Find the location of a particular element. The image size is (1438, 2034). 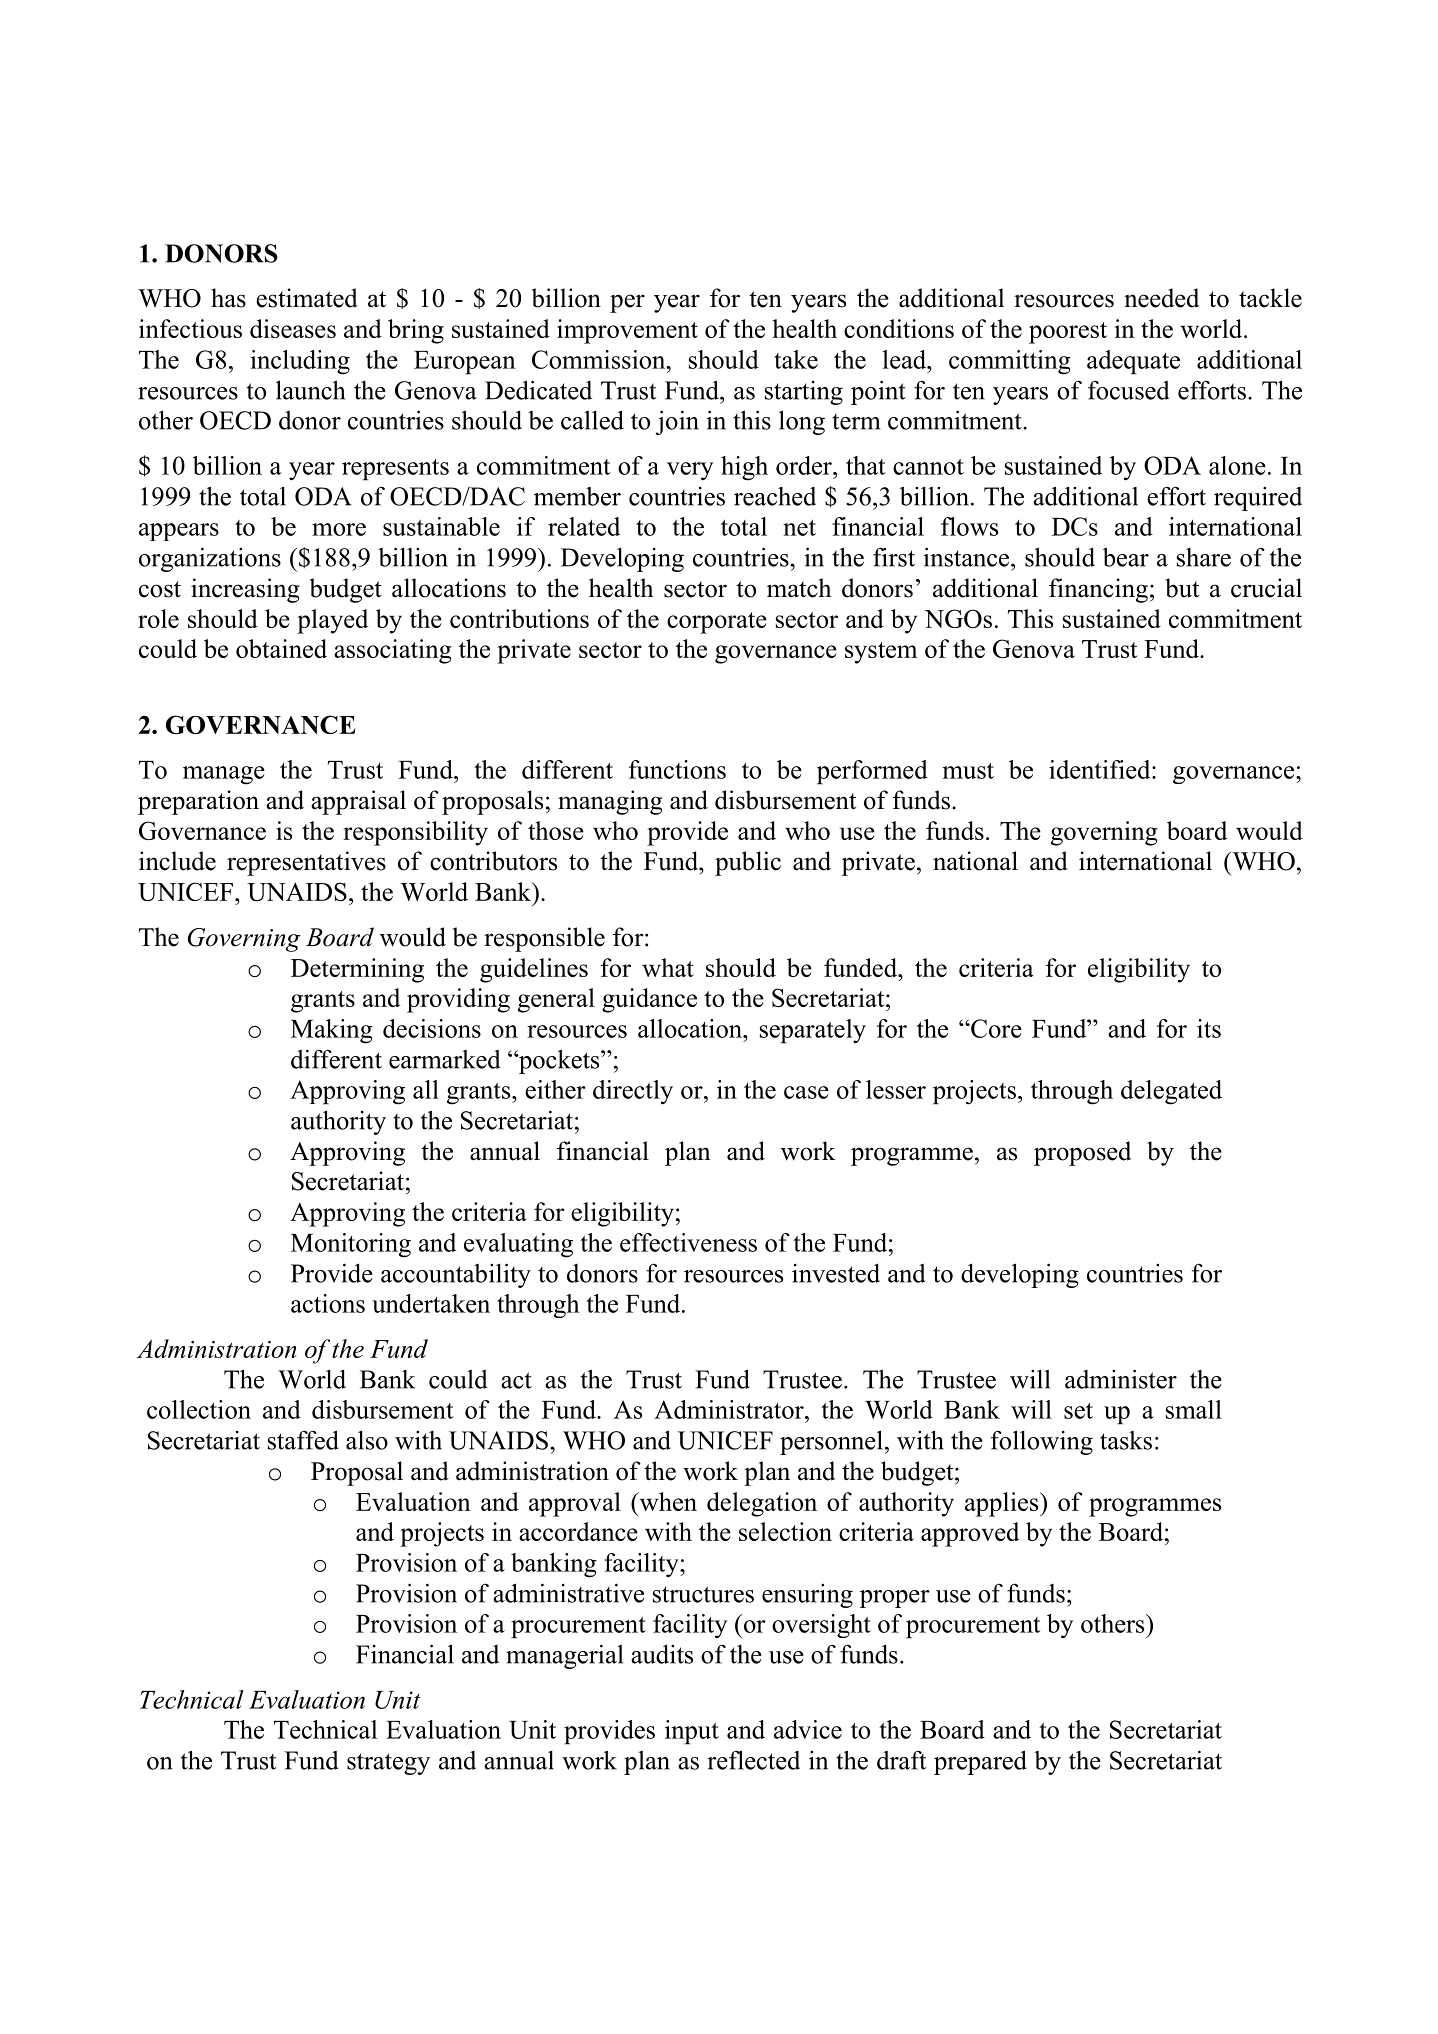

Making is located at coordinates (332, 1031).
